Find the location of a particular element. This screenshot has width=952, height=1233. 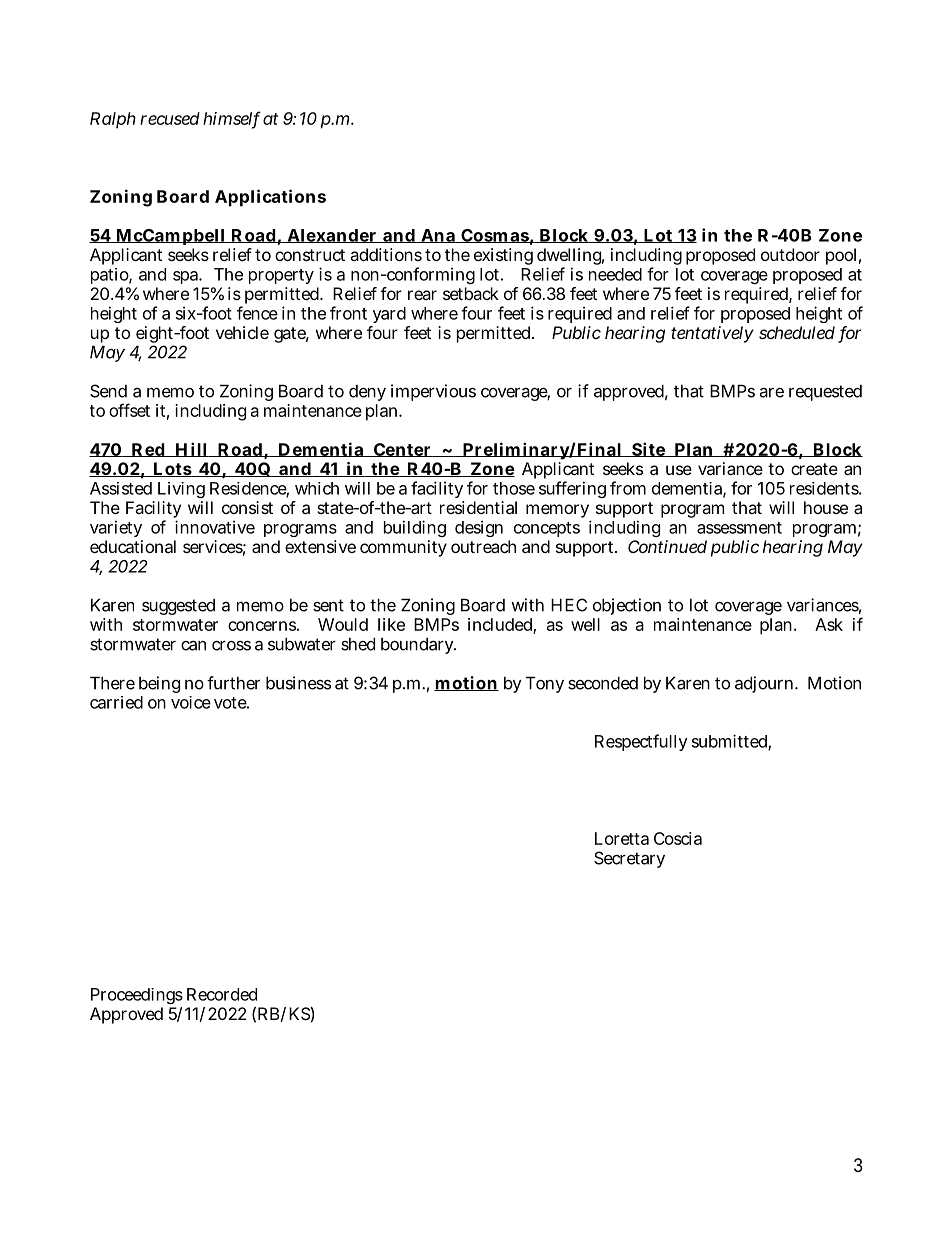

outreach is located at coordinates (483, 546).
